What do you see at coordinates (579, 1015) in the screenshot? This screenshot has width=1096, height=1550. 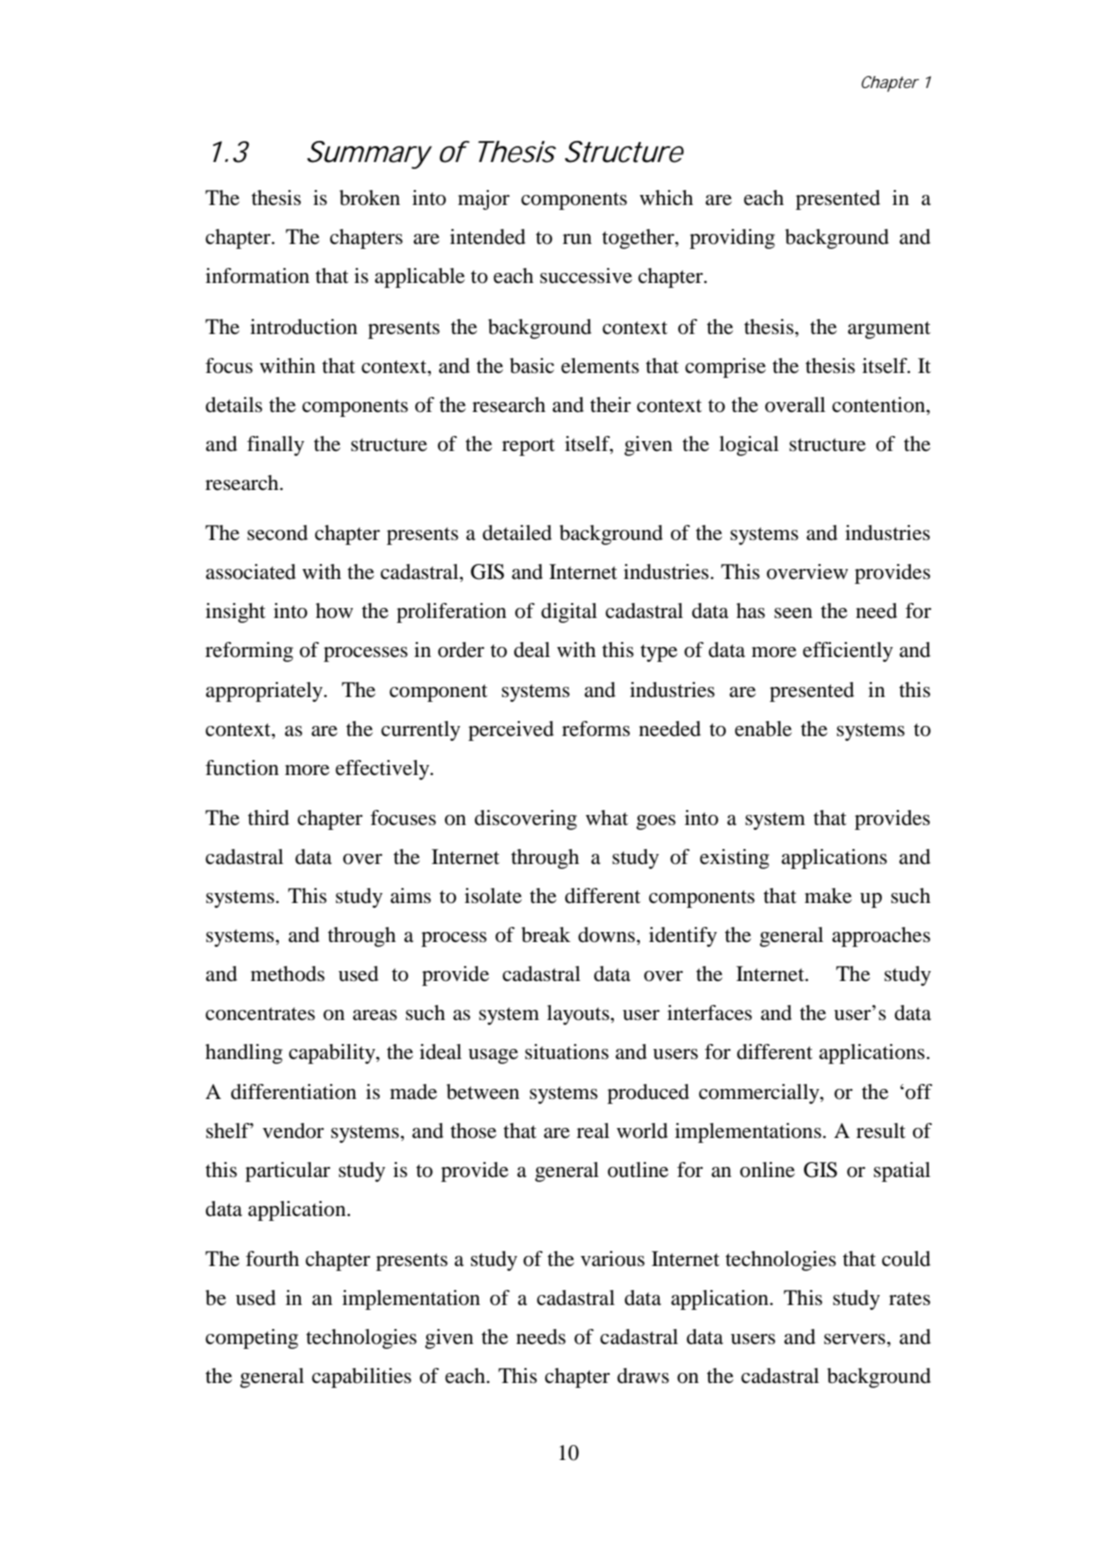 I see `layouts` at bounding box center [579, 1015].
